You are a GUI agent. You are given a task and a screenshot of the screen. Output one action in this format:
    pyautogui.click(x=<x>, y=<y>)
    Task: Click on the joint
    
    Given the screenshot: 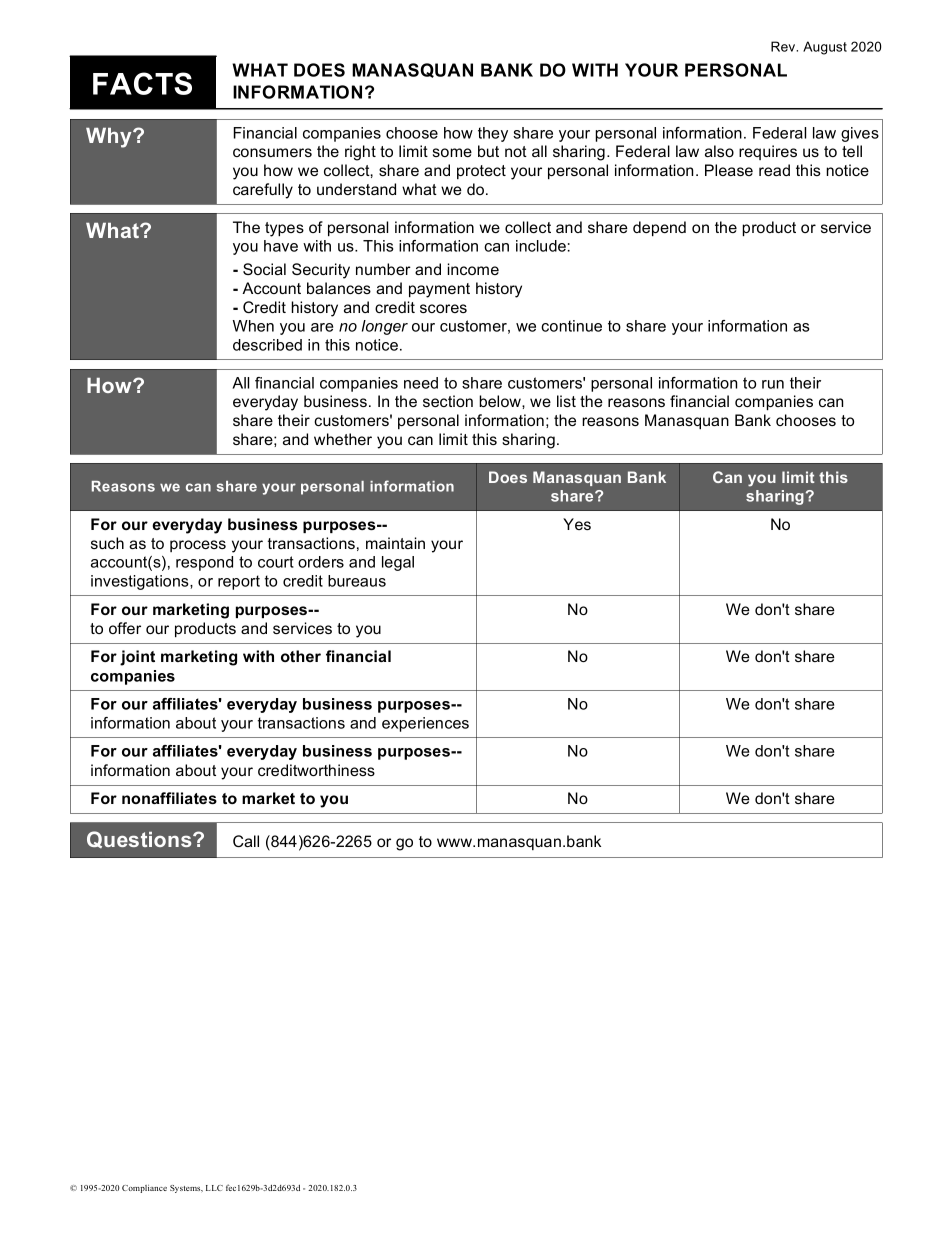 What is the action you would take?
    pyautogui.click(x=137, y=658)
